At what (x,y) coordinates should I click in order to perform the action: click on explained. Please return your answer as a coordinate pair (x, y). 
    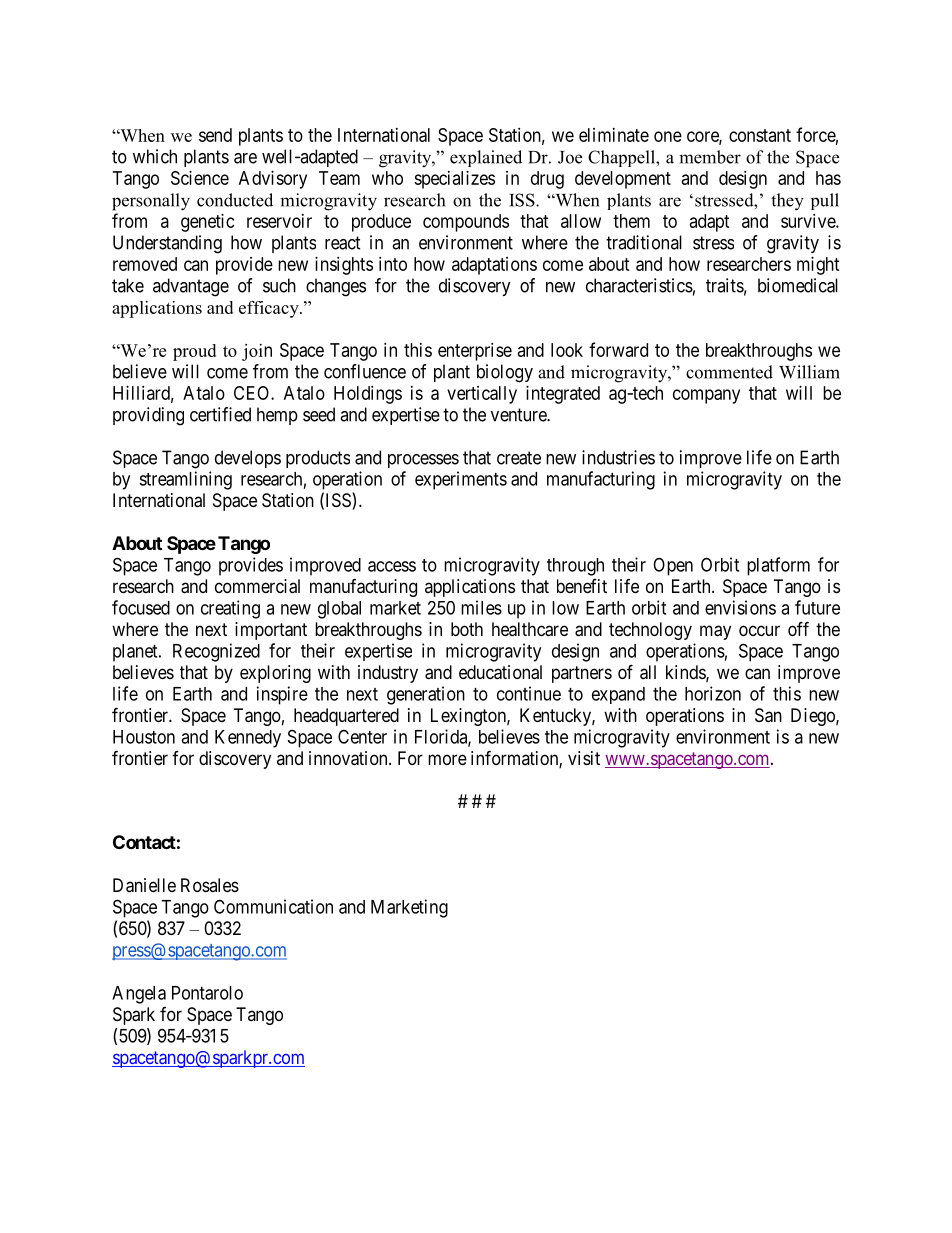
    Looking at the image, I should click on (486, 158).
